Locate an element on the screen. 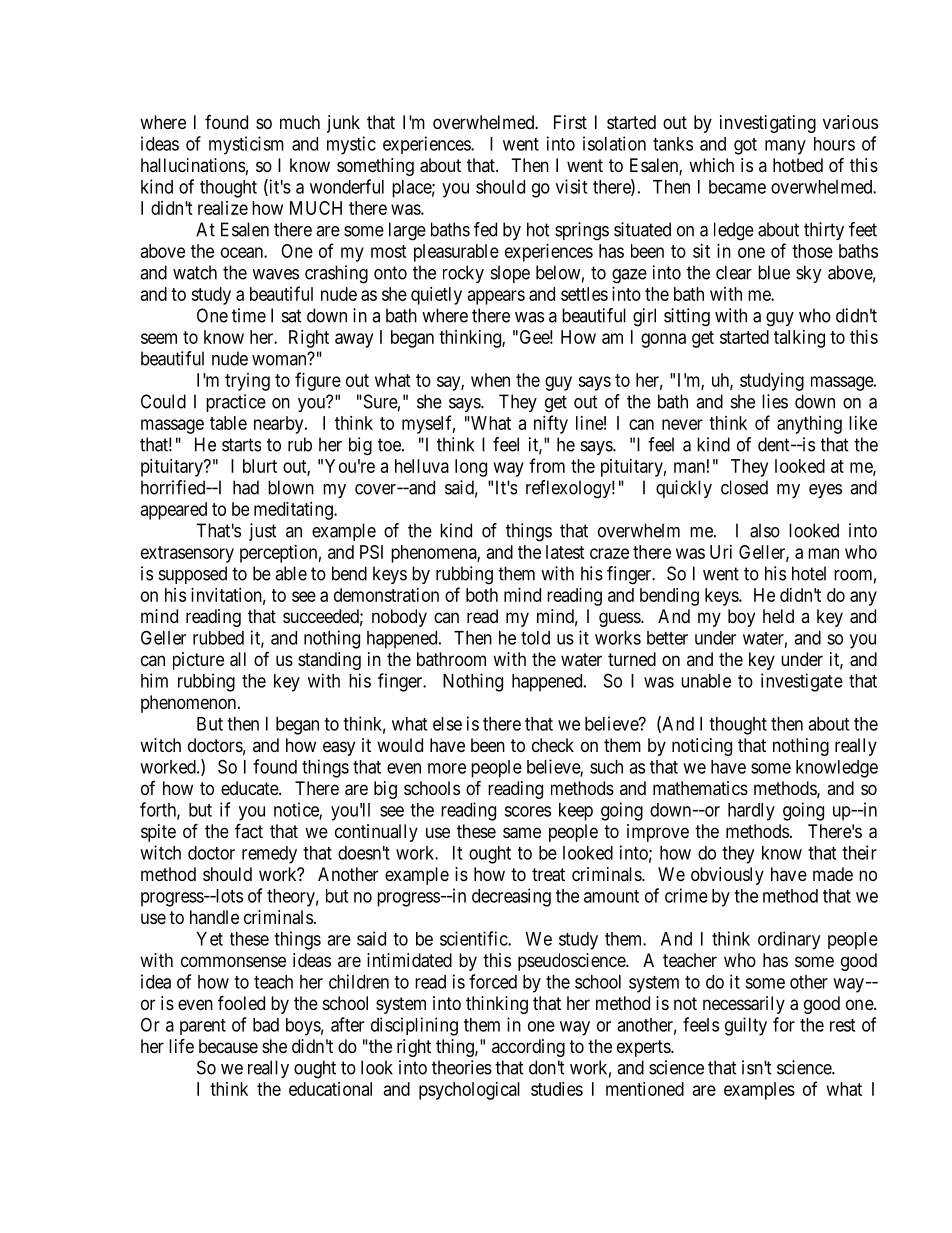 The image size is (952, 1233). fact is located at coordinates (249, 830).
